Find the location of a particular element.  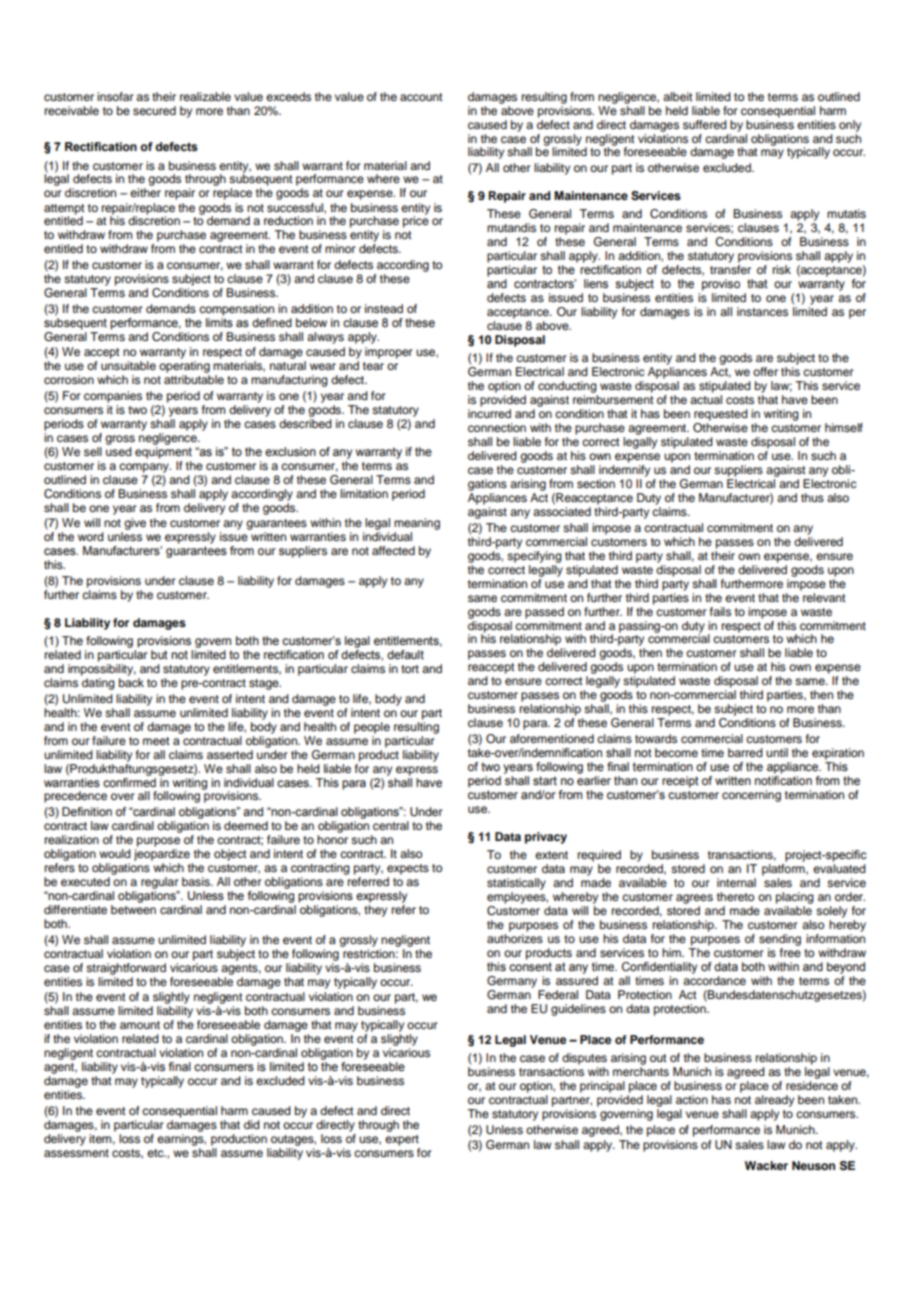

expert is located at coordinates (402, 1140).
